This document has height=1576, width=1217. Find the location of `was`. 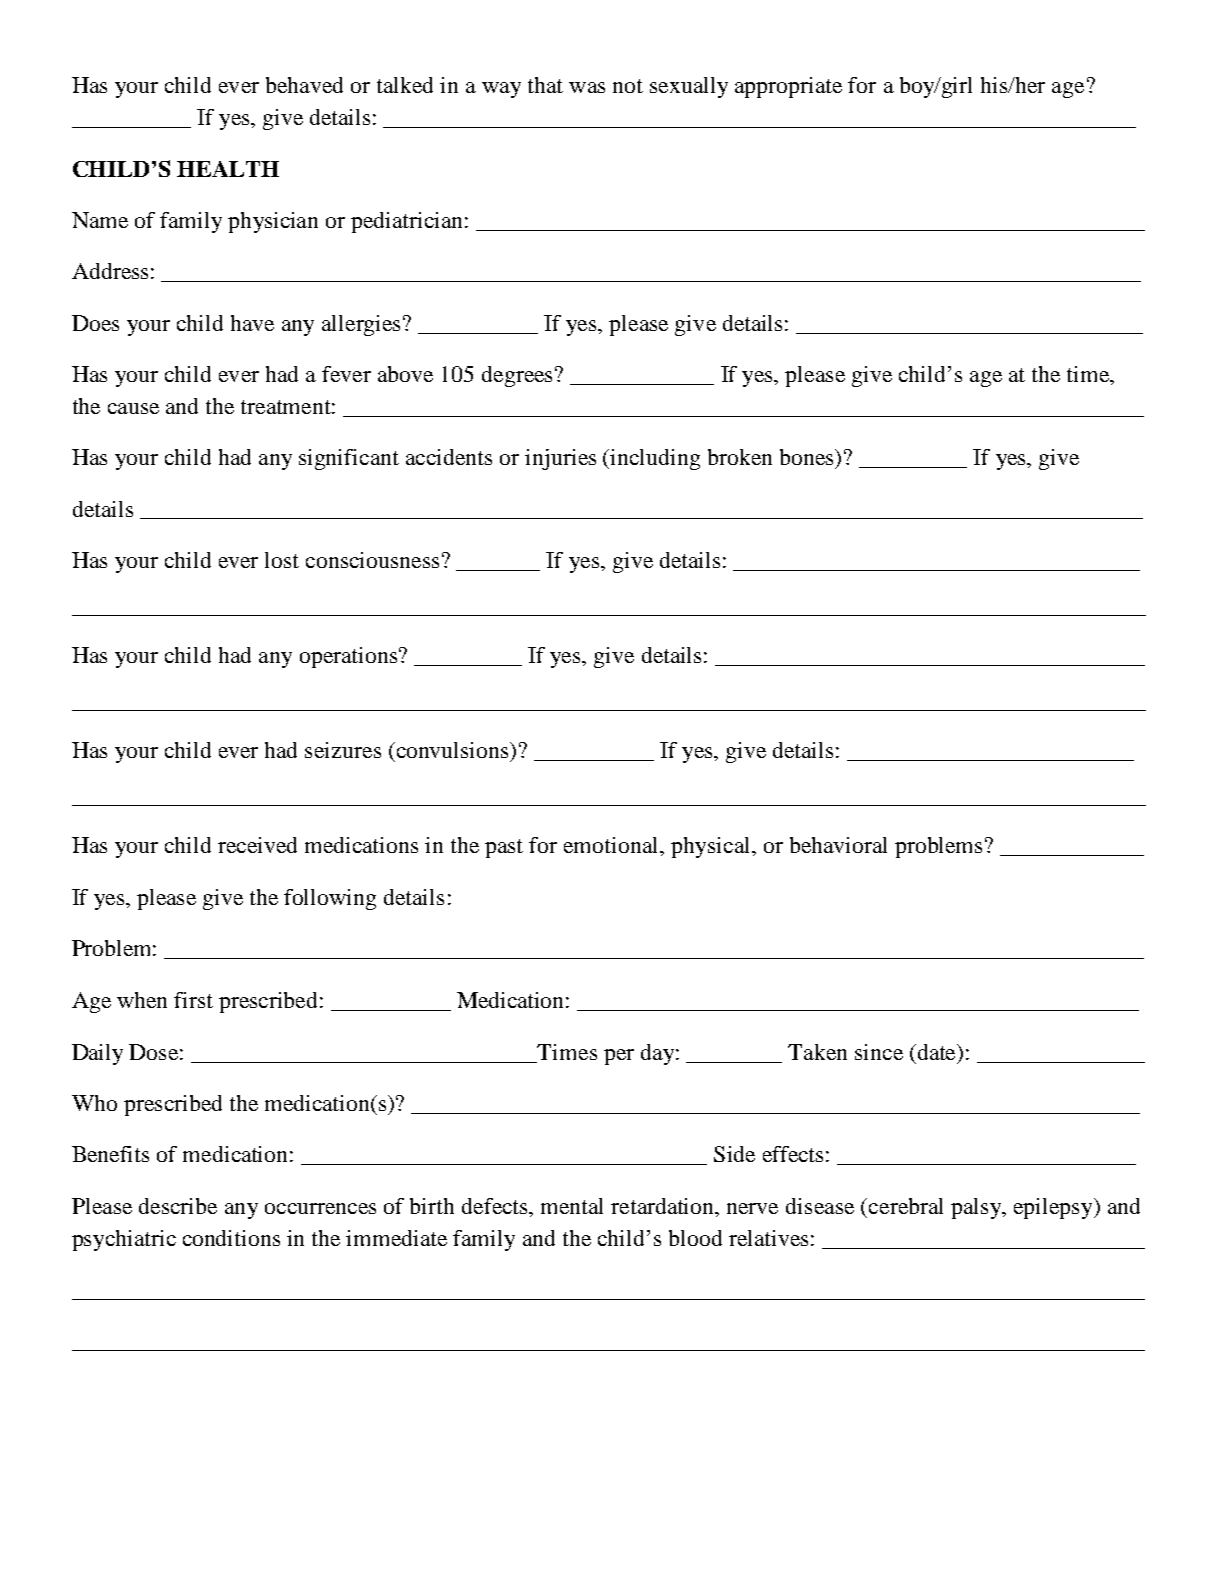

was is located at coordinates (587, 87).
